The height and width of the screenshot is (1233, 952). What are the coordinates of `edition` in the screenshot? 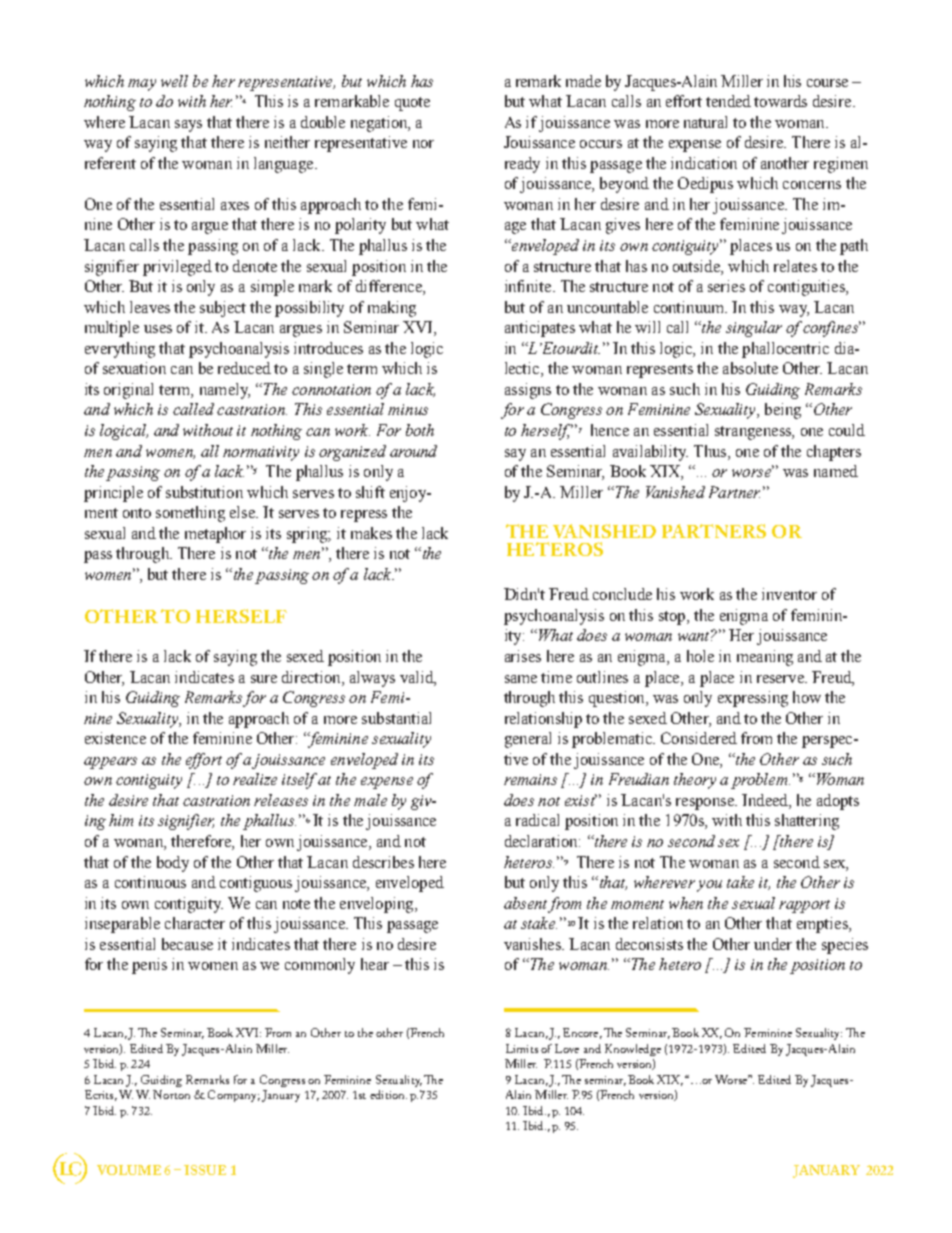 It's located at (388, 1094).
